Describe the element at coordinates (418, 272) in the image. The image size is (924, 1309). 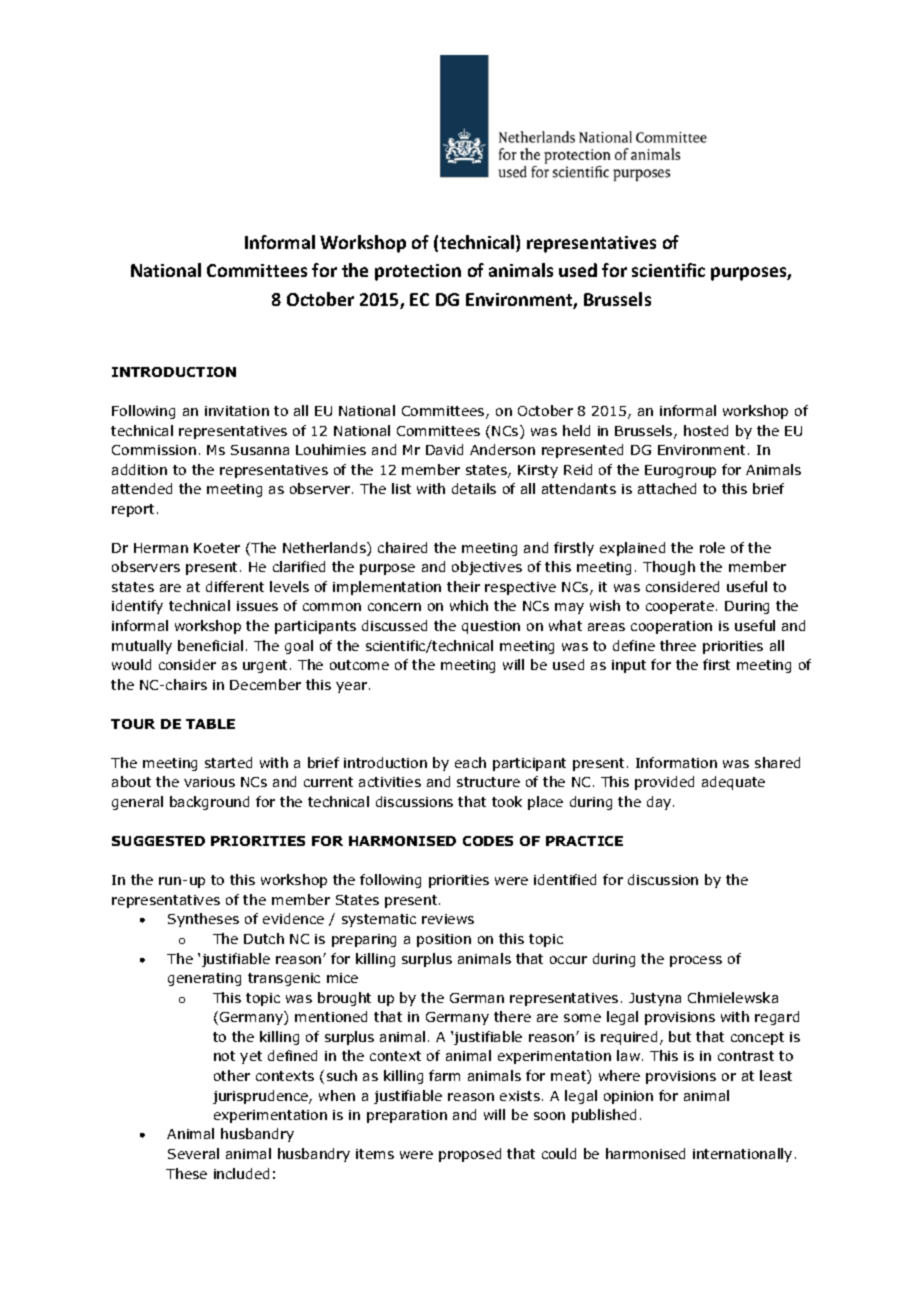
I see `protection` at that location.
